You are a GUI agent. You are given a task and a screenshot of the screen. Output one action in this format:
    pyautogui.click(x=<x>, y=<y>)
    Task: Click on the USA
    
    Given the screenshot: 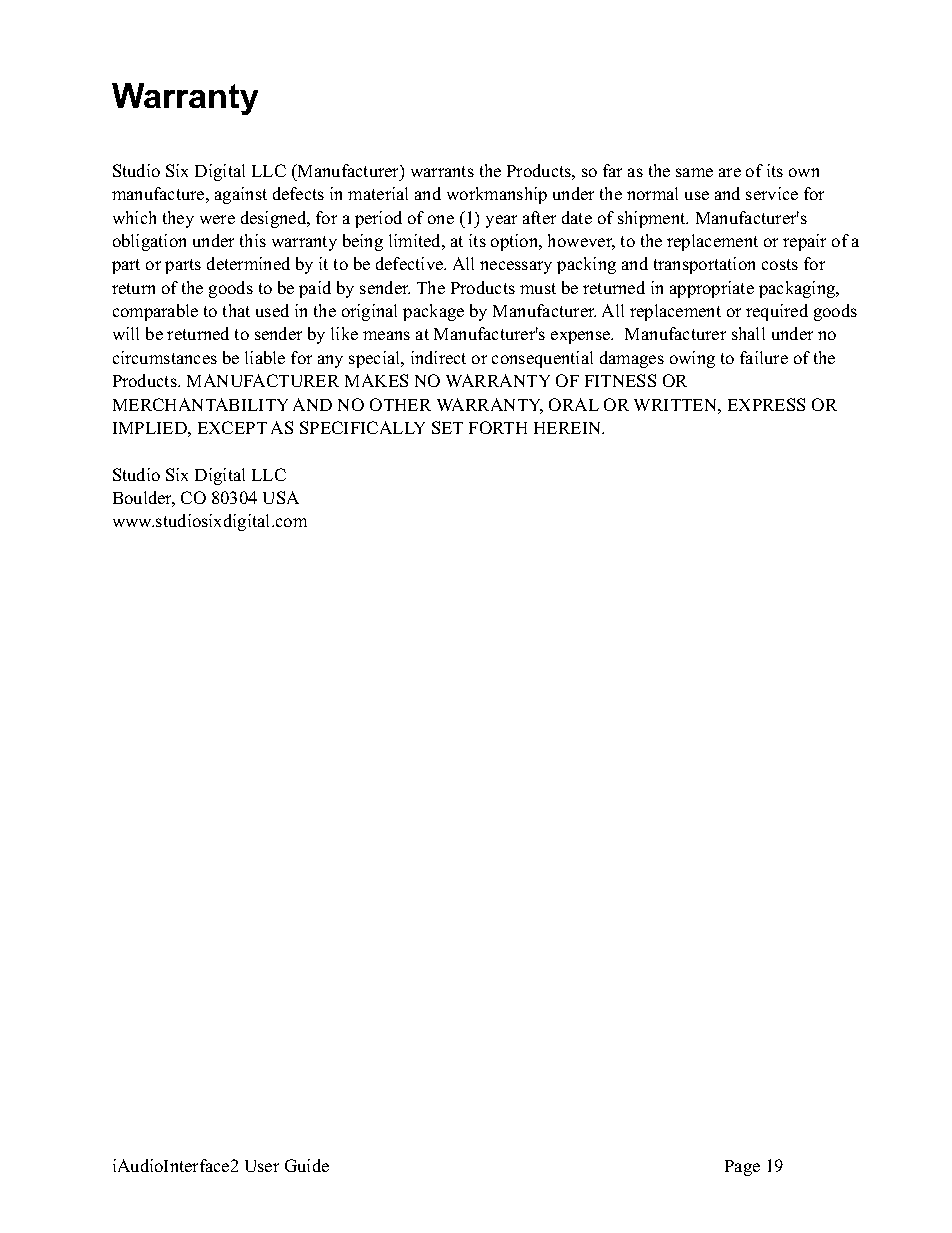 What is the action you would take?
    pyautogui.click(x=281, y=497)
